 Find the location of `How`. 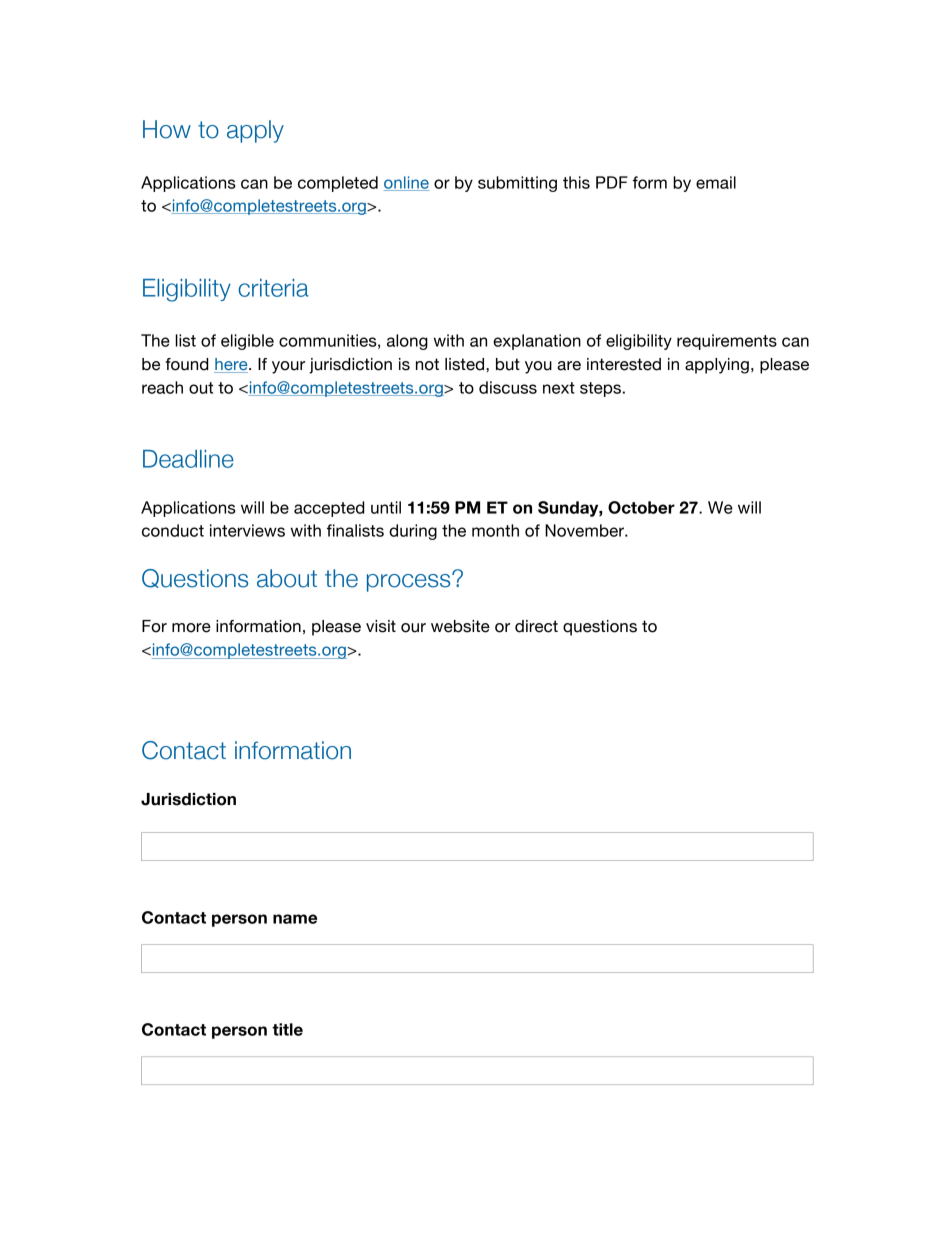

How is located at coordinates (167, 129).
